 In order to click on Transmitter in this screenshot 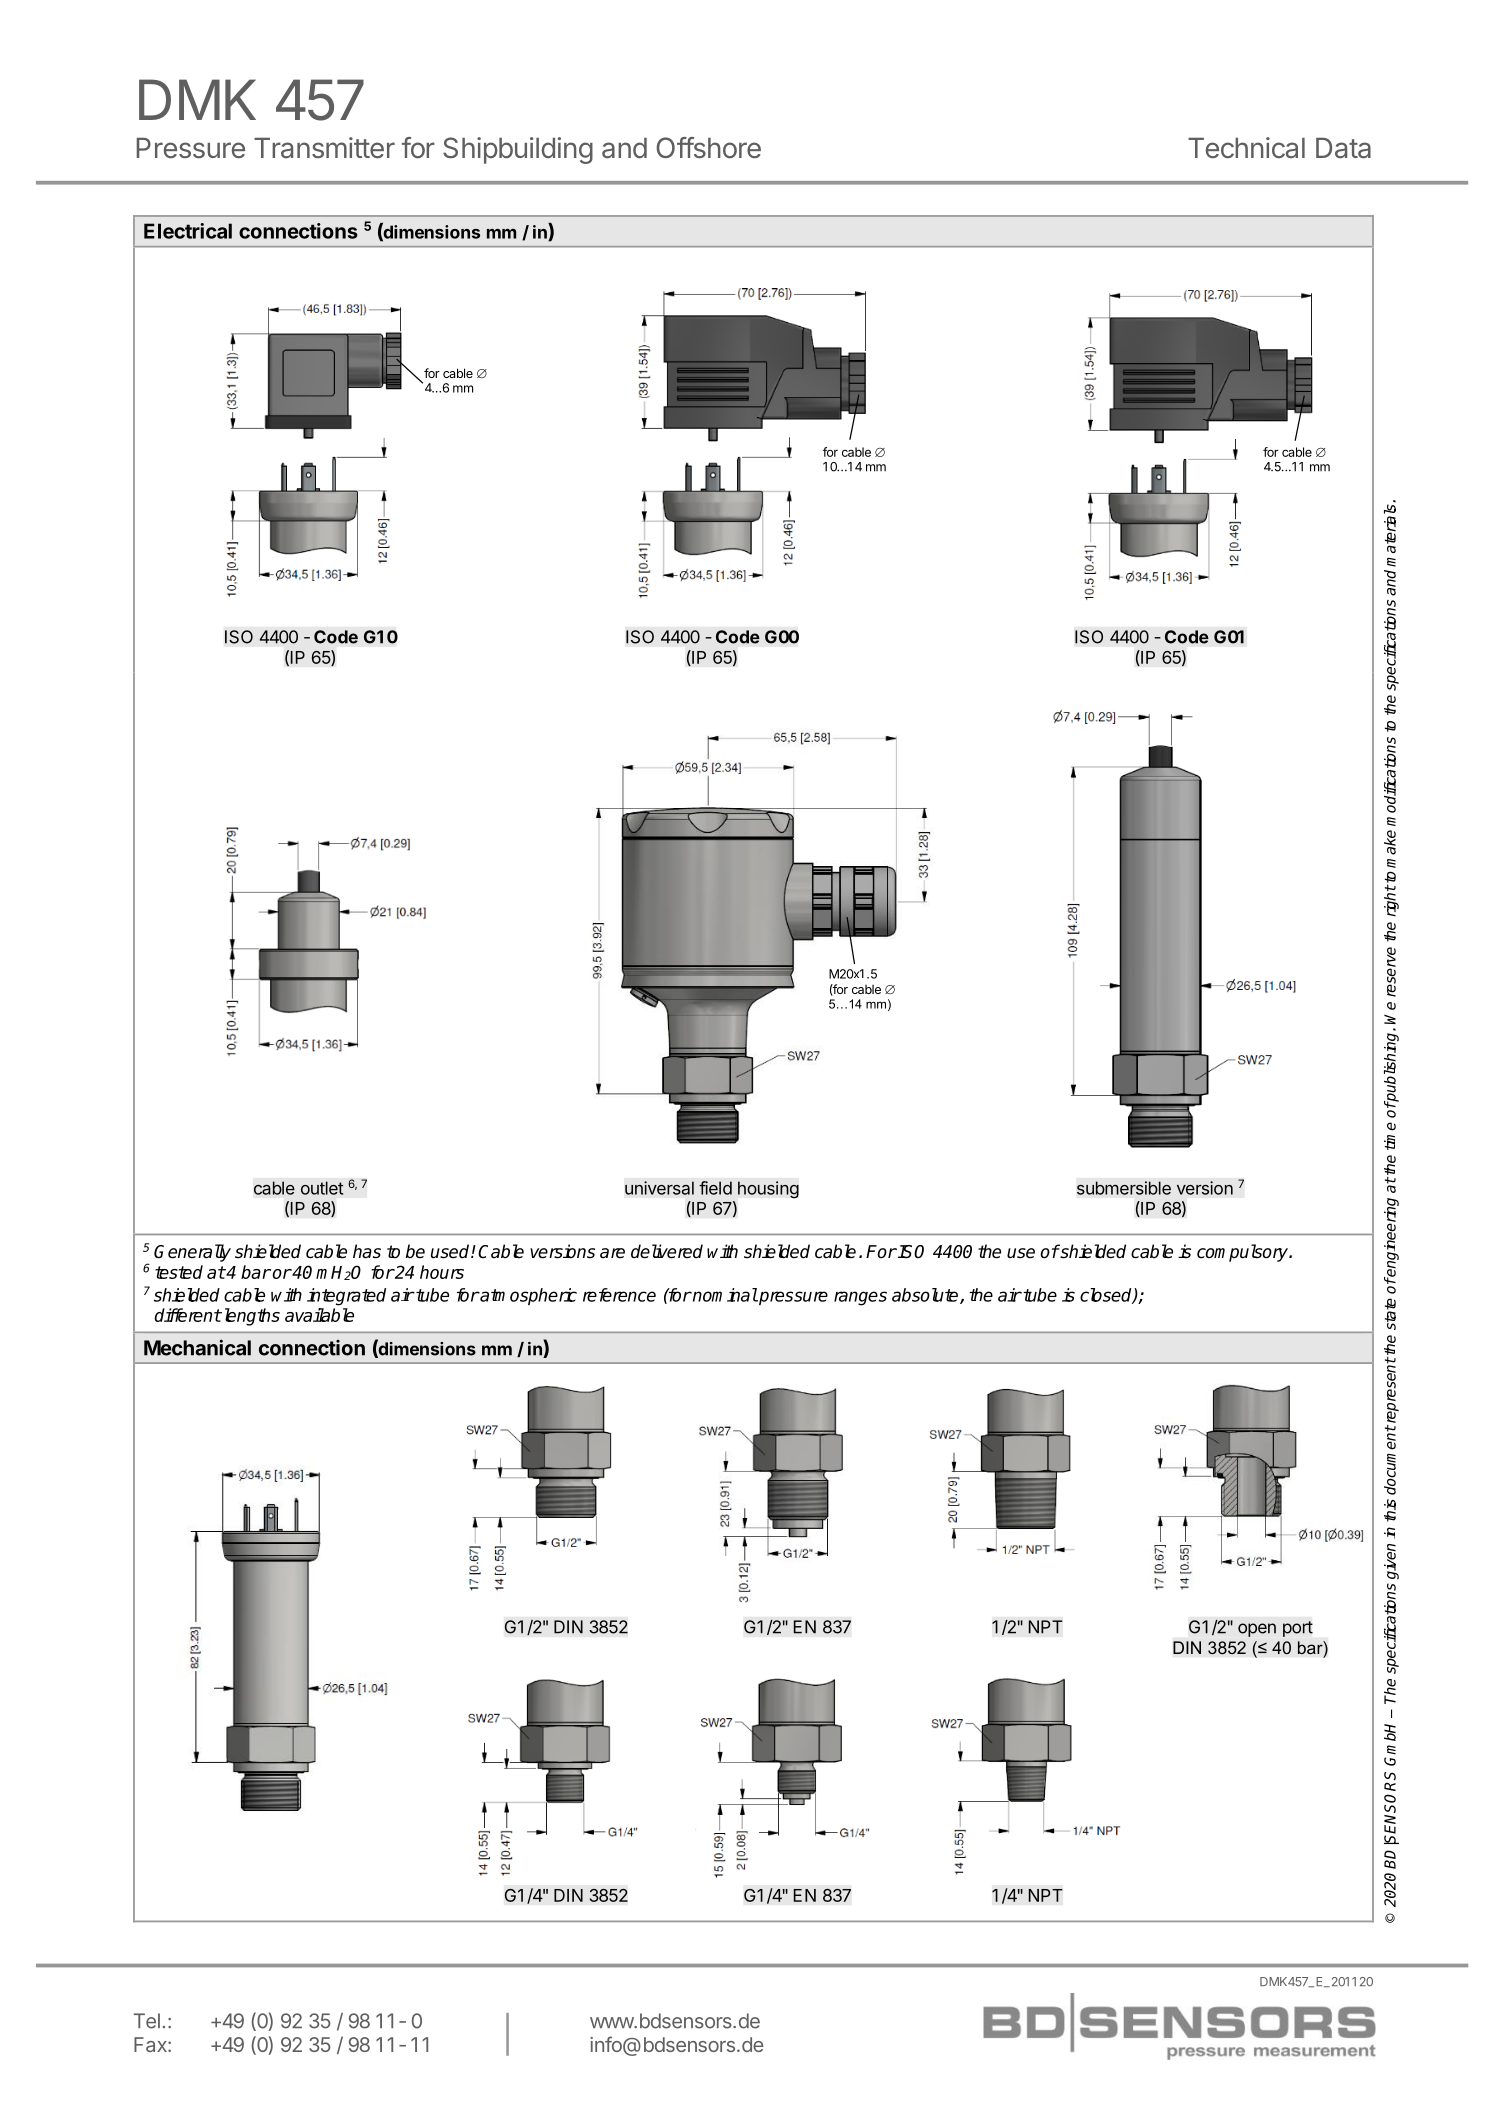, I will do `click(324, 148)`.
